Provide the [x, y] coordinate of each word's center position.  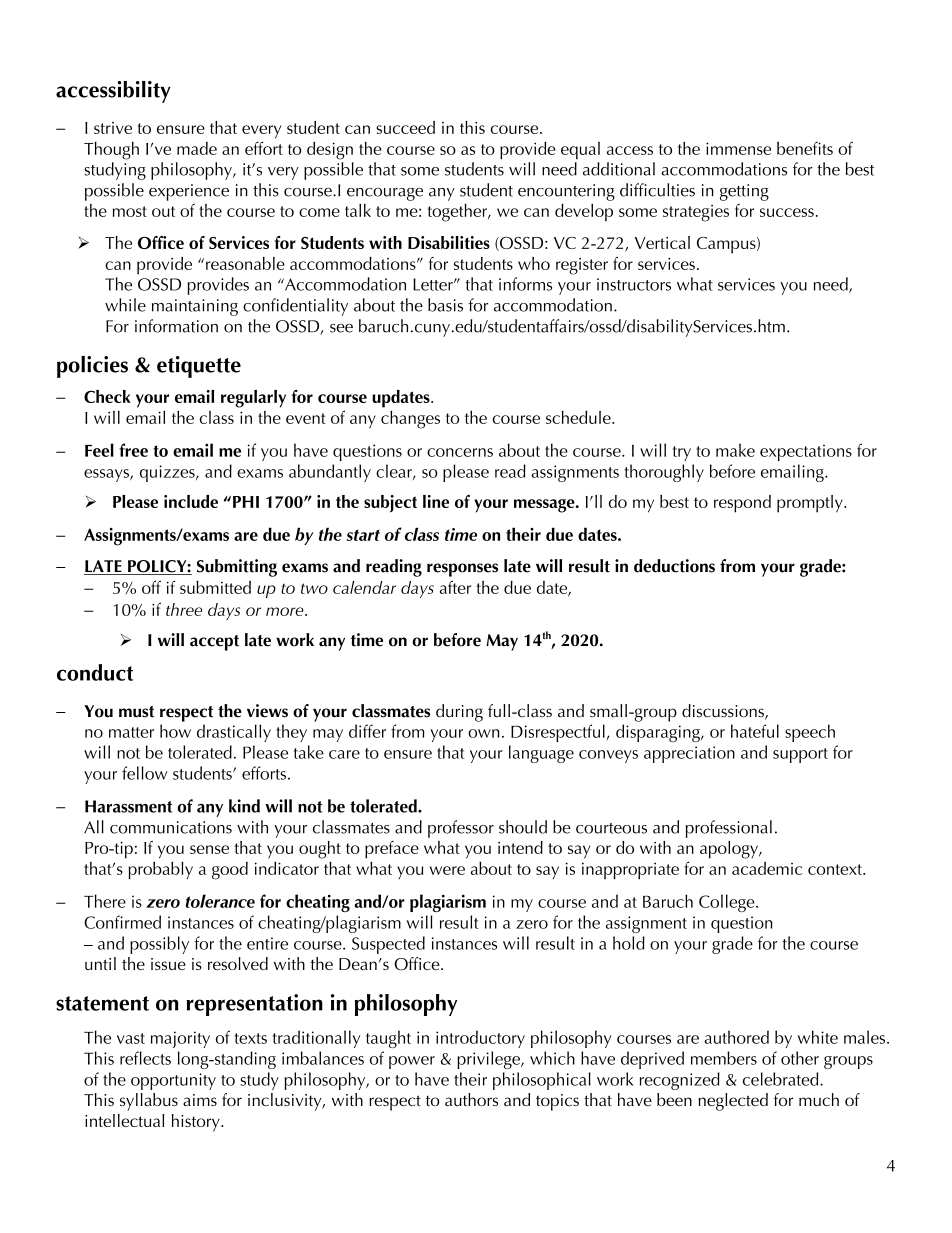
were [447, 870]
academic [767, 868]
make [735, 450]
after [455, 587]
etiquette [199, 367]
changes [410, 420]
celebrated [782, 1079]
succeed [405, 127]
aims [200, 1100]
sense [209, 849]
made [197, 148]
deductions [674, 566]
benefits [805, 148]
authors [471, 1099]
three [184, 609]
